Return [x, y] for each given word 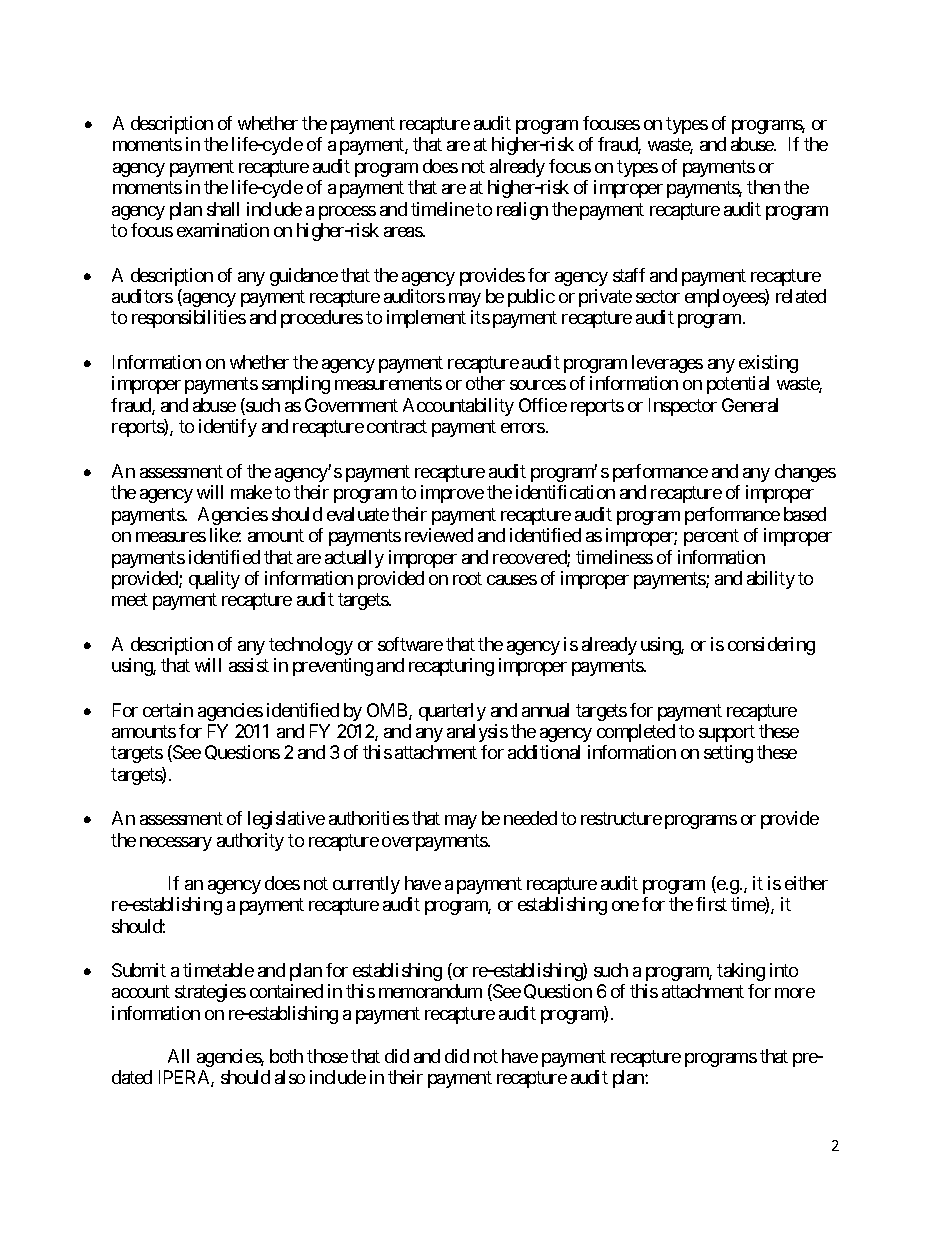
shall [223, 209]
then [763, 187]
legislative [286, 820]
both [286, 1056]
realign [522, 211]
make [251, 492]
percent [711, 537]
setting [728, 754]
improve [452, 494]
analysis [477, 733]
